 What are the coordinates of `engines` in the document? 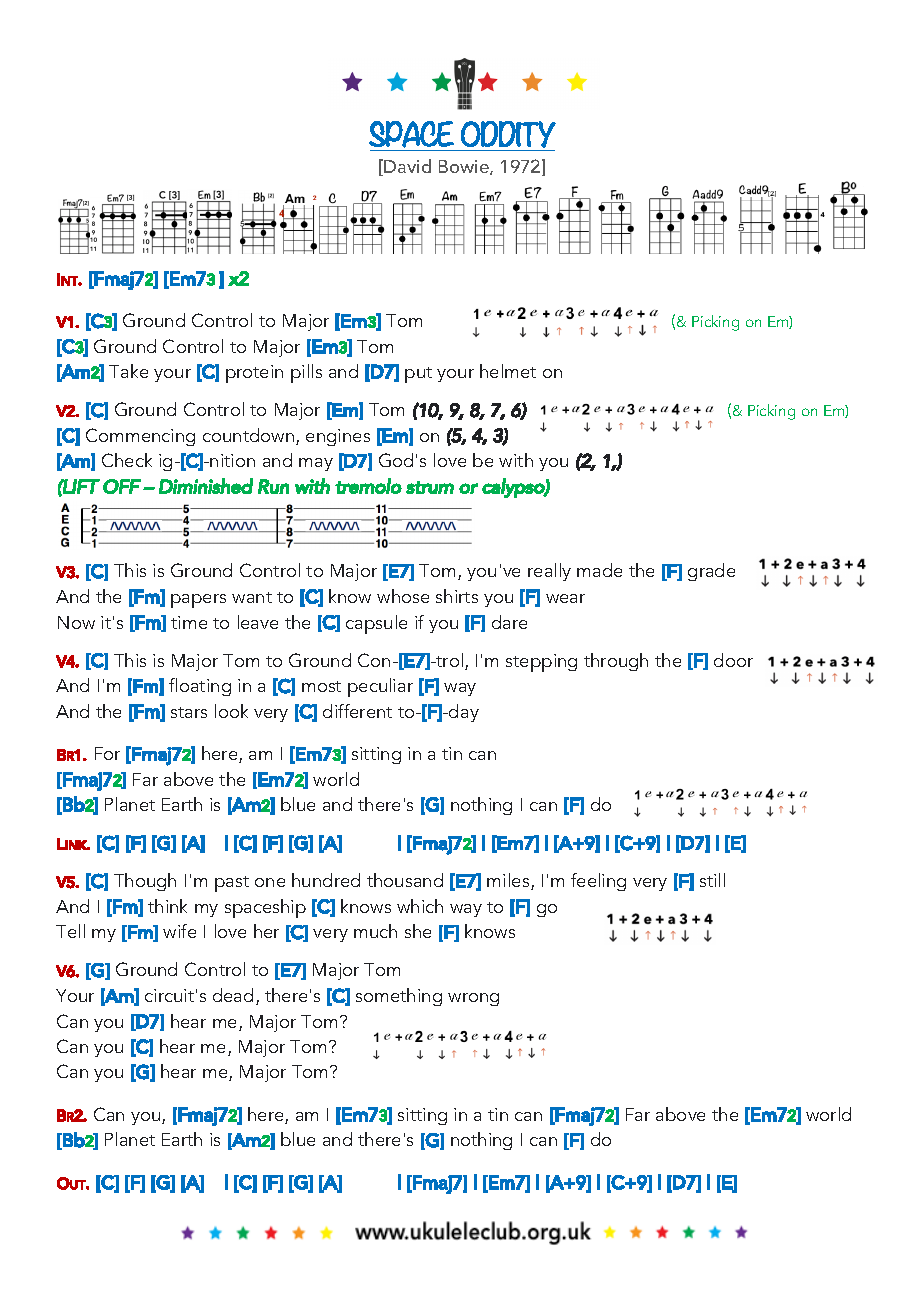 It's located at (338, 437).
